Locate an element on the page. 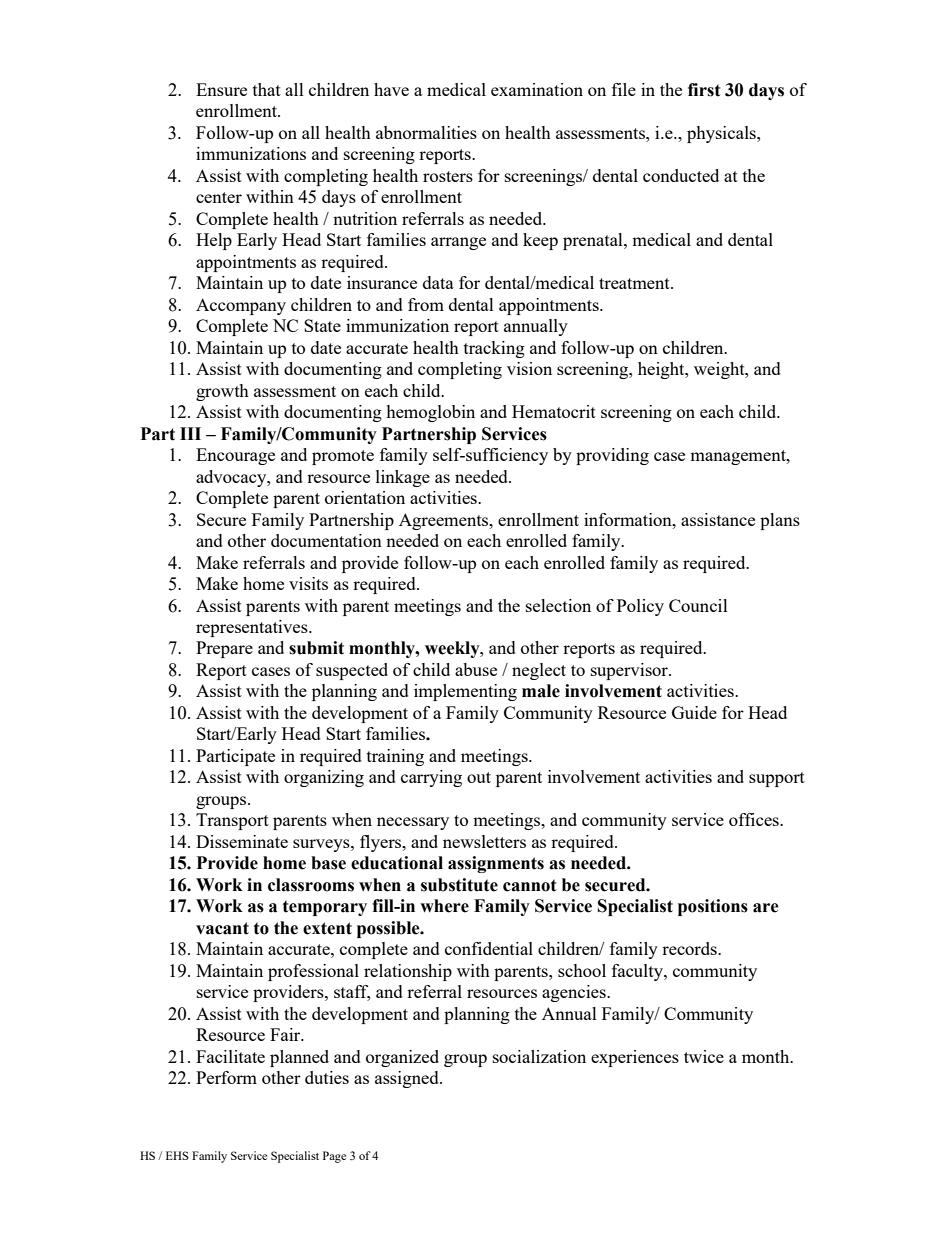  physicals is located at coordinates (722, 134).
